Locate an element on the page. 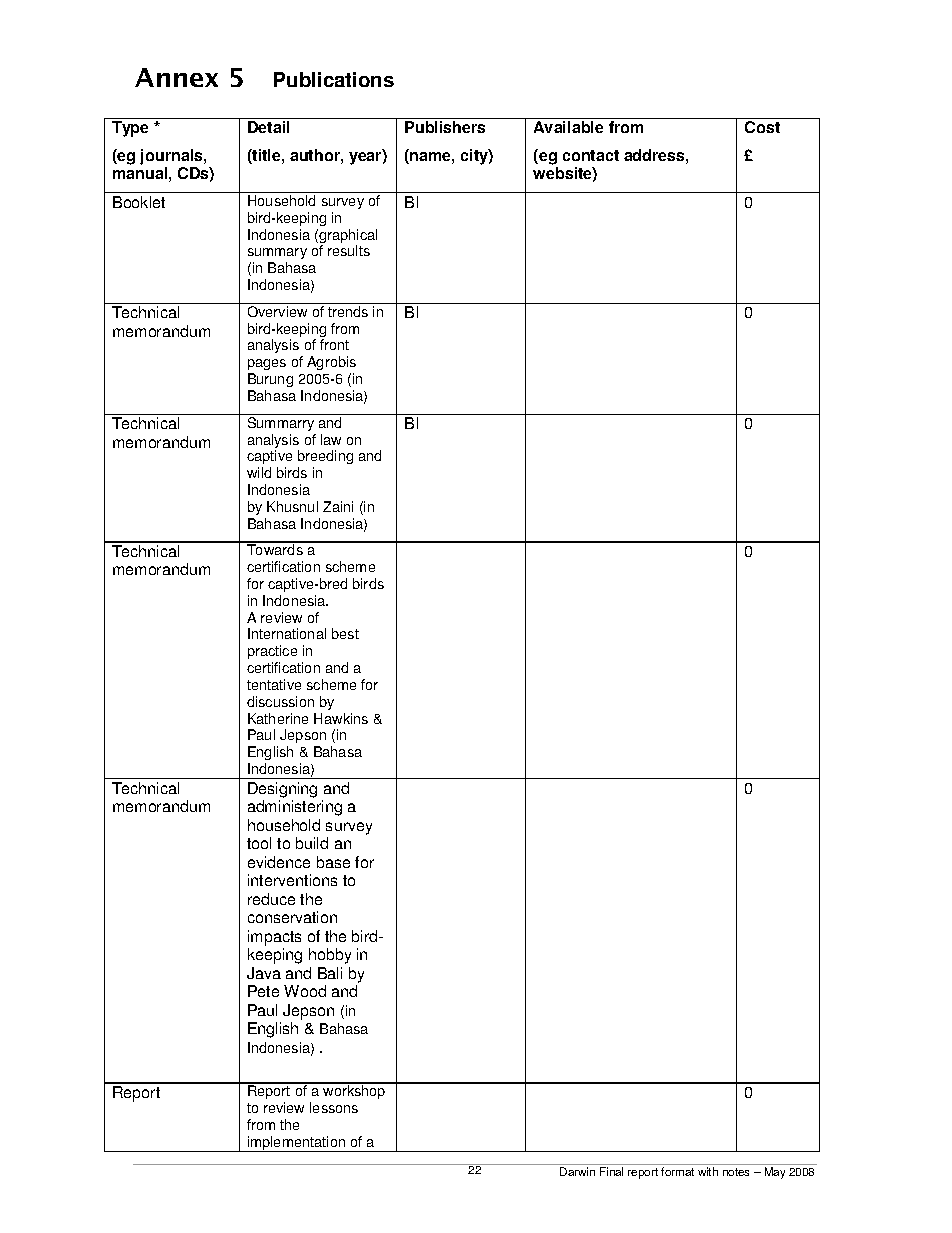 The height and width of the document is (1233, 952). Annex is located at coordinates (176, 77).
